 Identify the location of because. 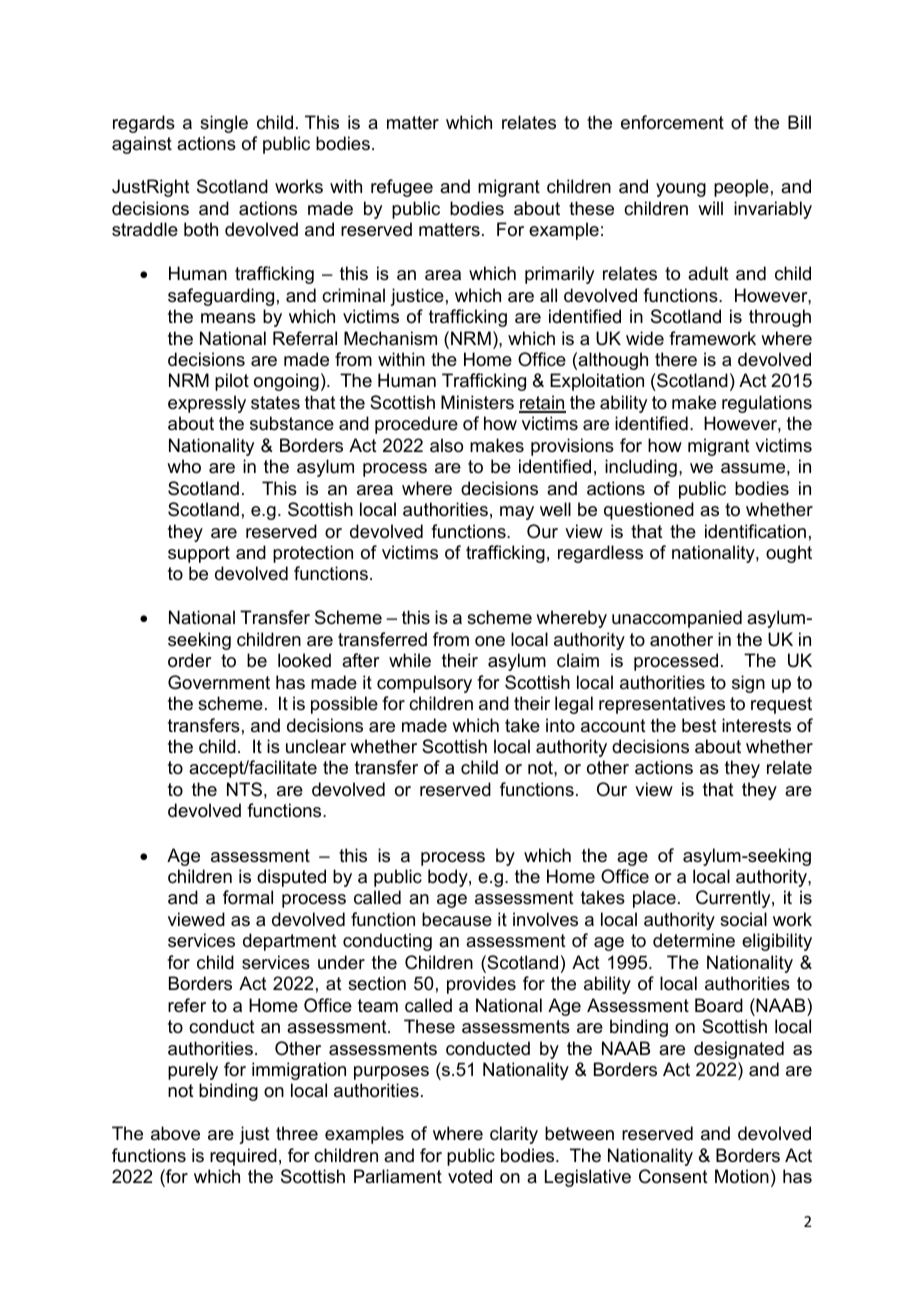
(457, 919).
